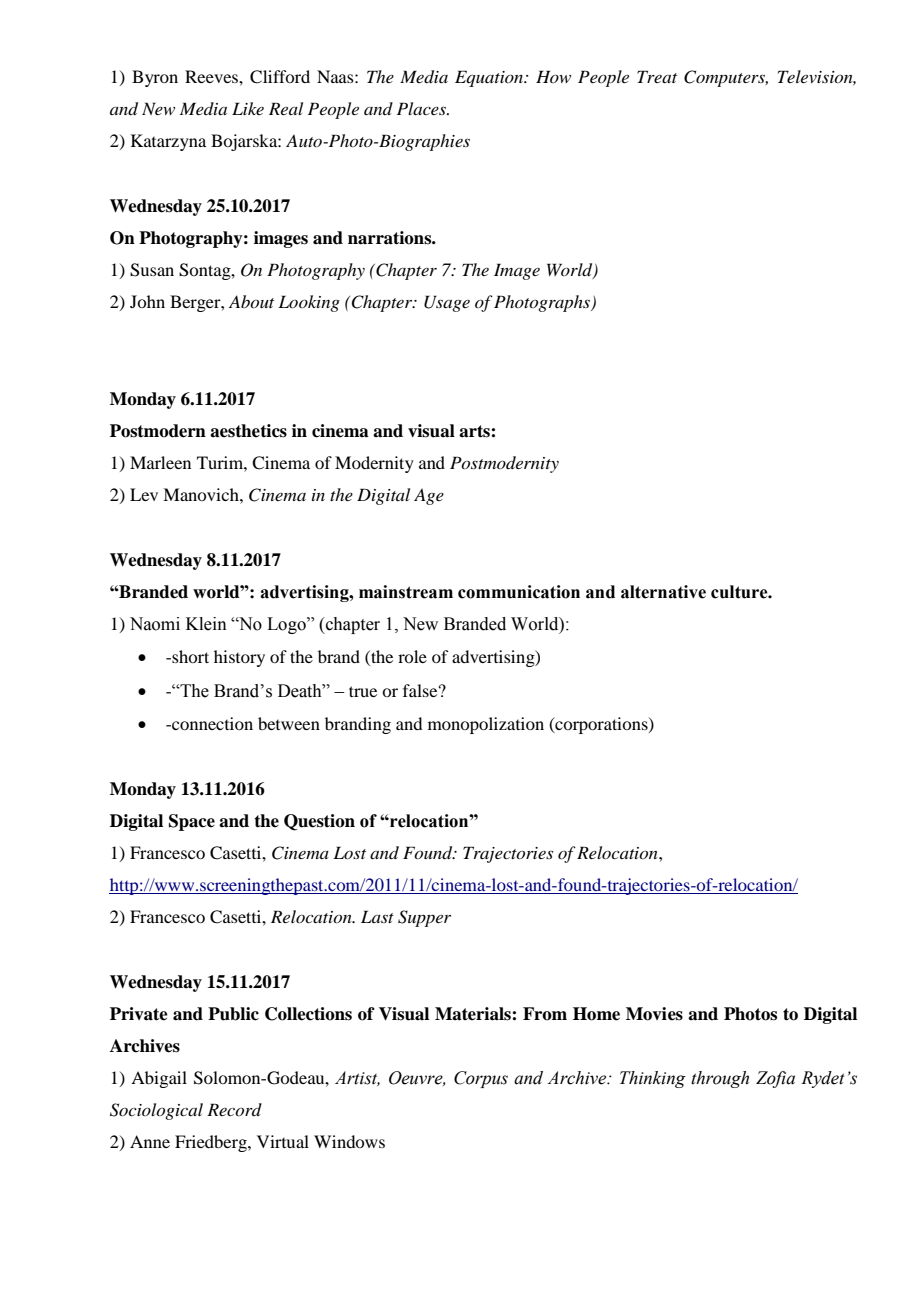 This screenshot has width=924, height=1308. Describe the element at coordinates (481, 1079) in the screenshot. I see `Corpus` at that location.
